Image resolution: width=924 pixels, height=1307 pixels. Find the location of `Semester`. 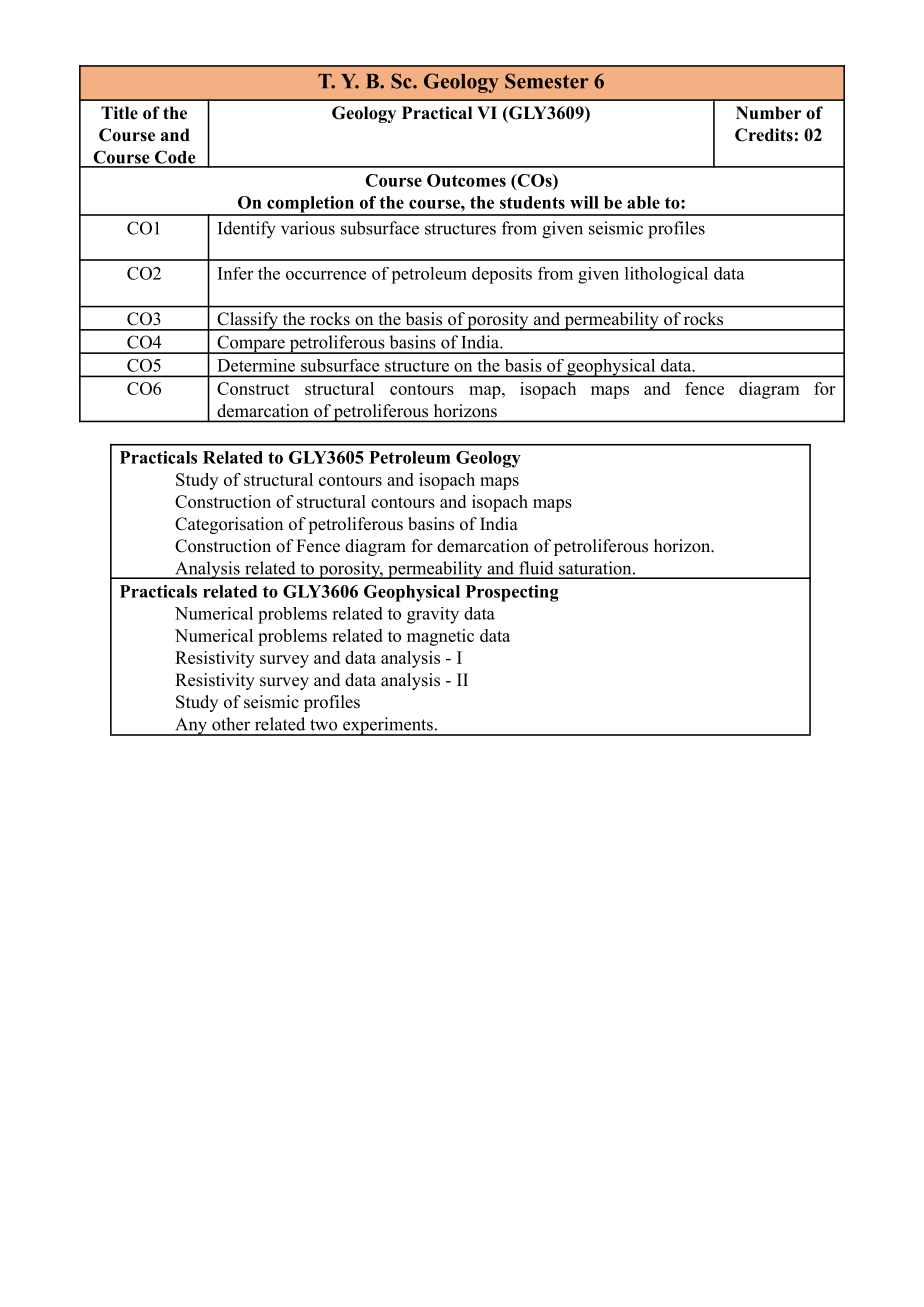

Semester is located at coordinates (546, 81).
